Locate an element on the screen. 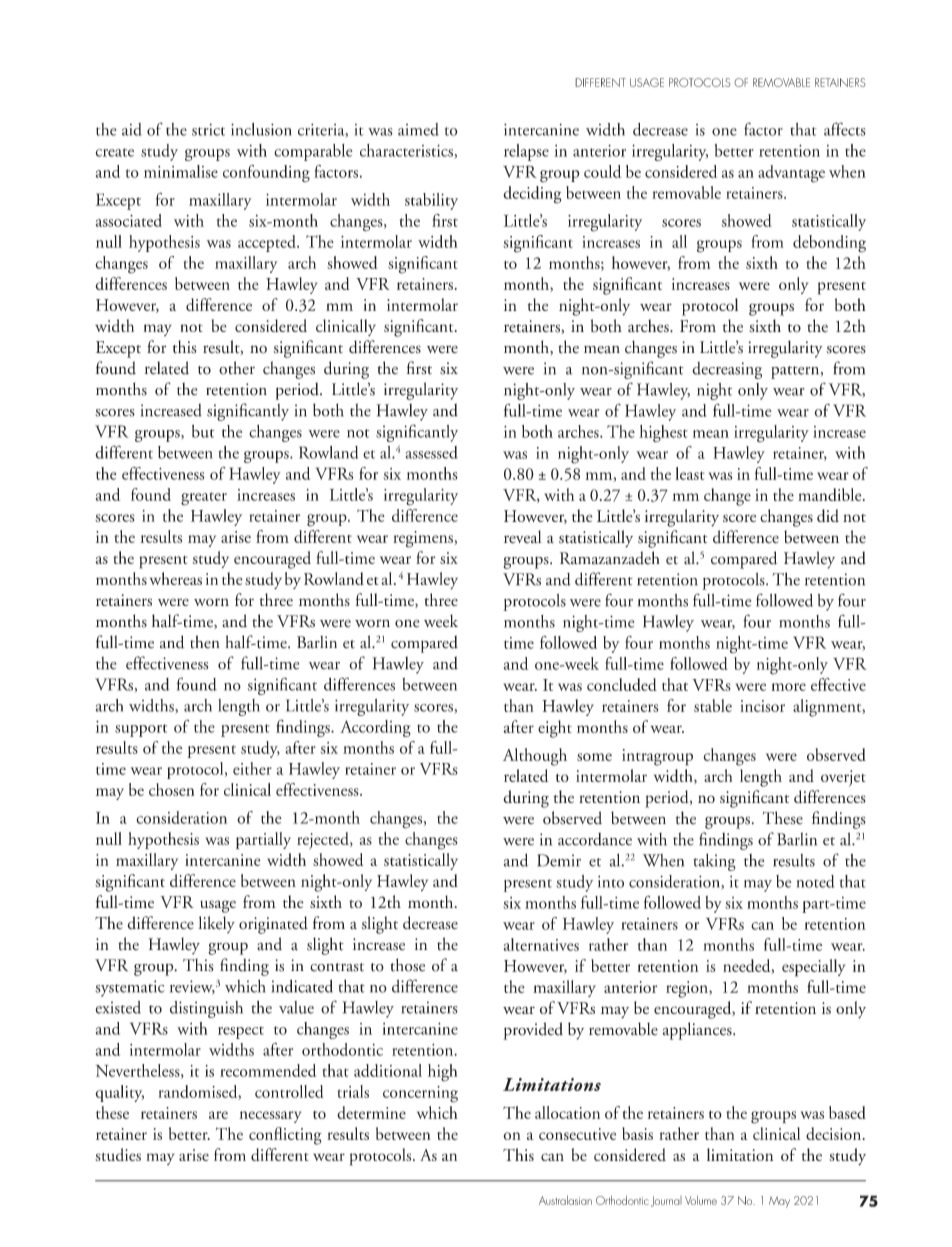 This screenshot has width=952, height=1247. Australasian is located at coordinates (565, 1200).
